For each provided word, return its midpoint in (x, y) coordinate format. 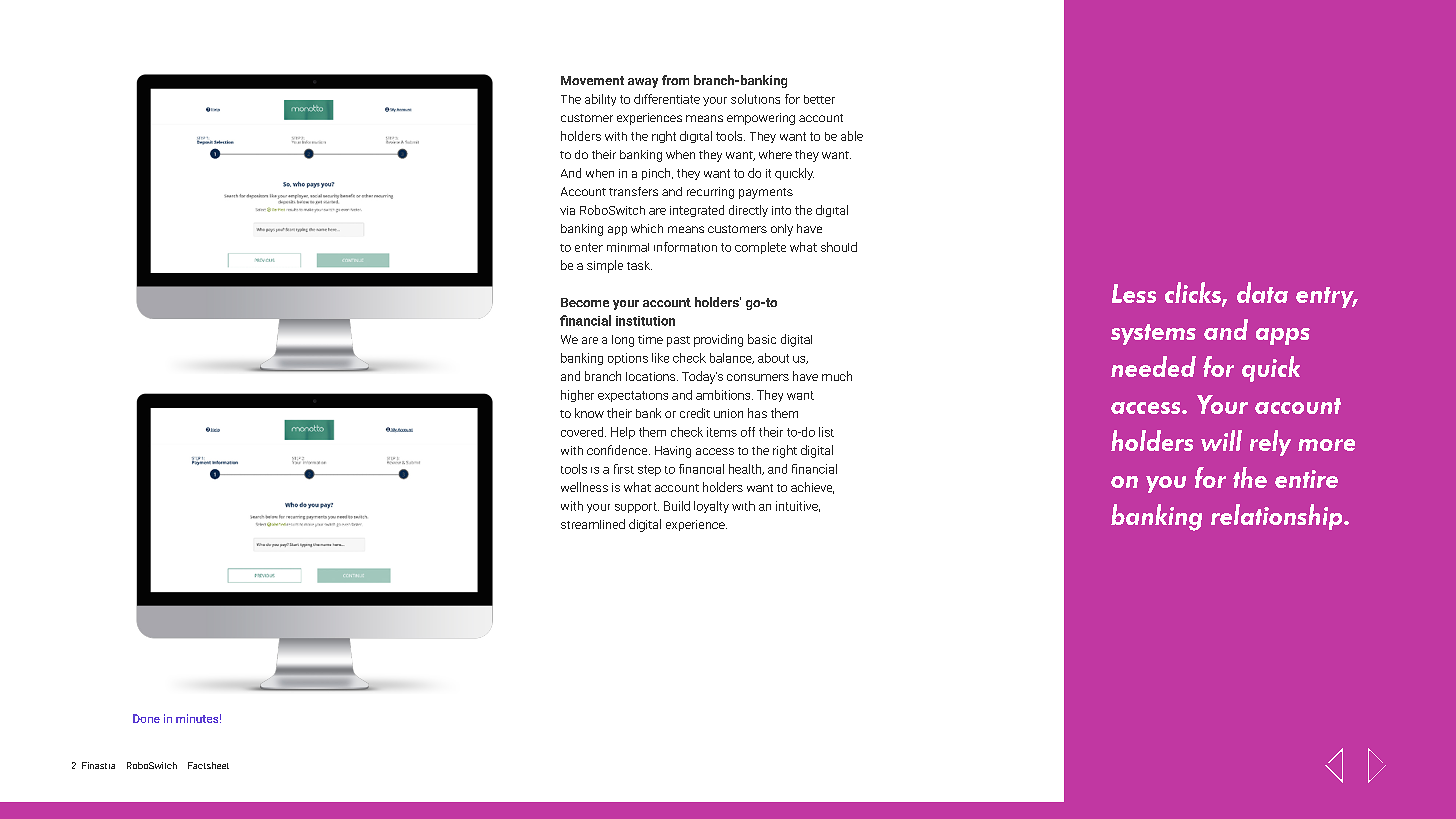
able (852, 136)
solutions (755, 99)
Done (146, 718)
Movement (592, 80)
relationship (1278, 517)
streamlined (593, 524)
